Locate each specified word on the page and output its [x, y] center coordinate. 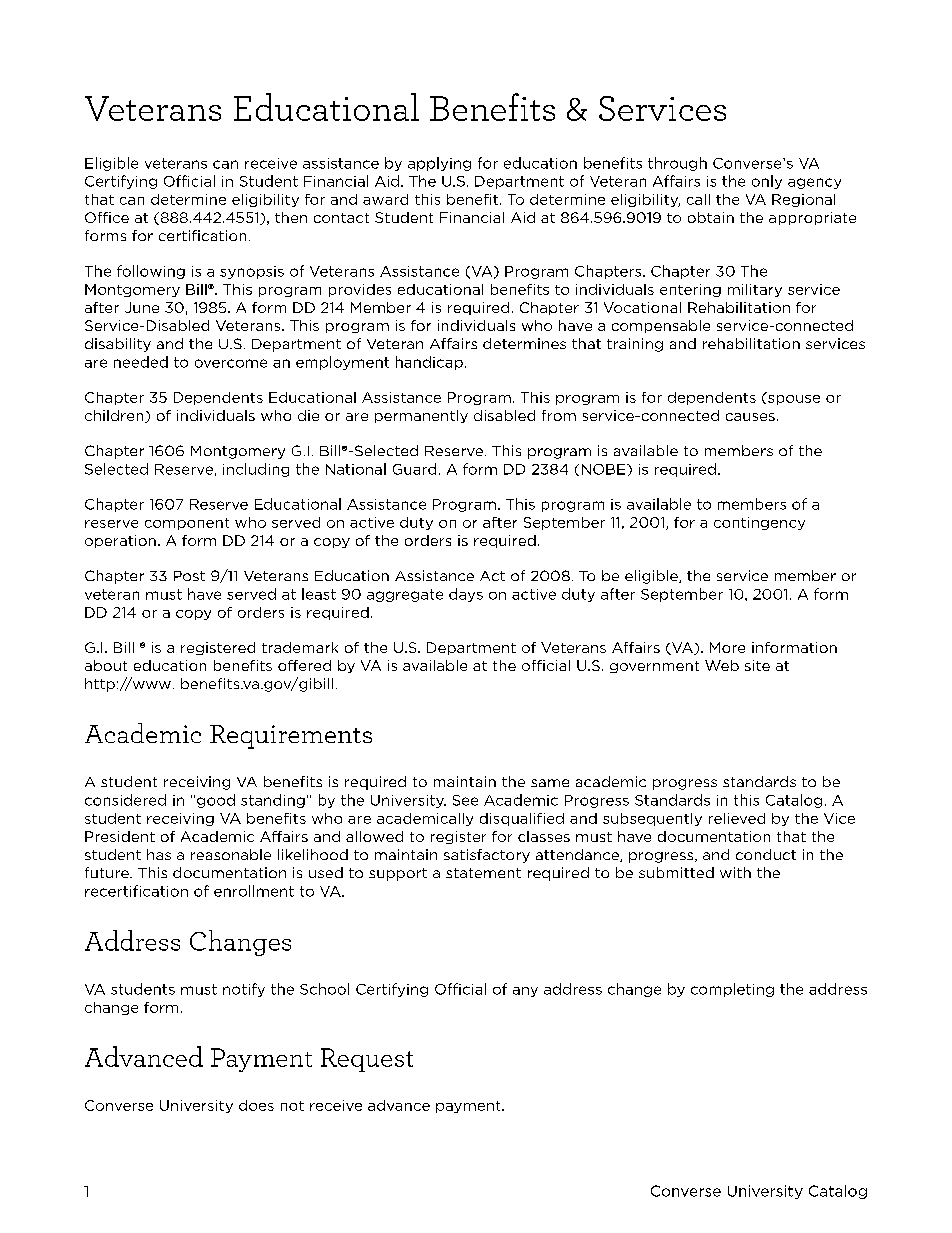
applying [439, 164]
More [727, 647]
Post [189, 576]
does [256, 1105]
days [466, 595]
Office [107, 217]
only [767, 182]
